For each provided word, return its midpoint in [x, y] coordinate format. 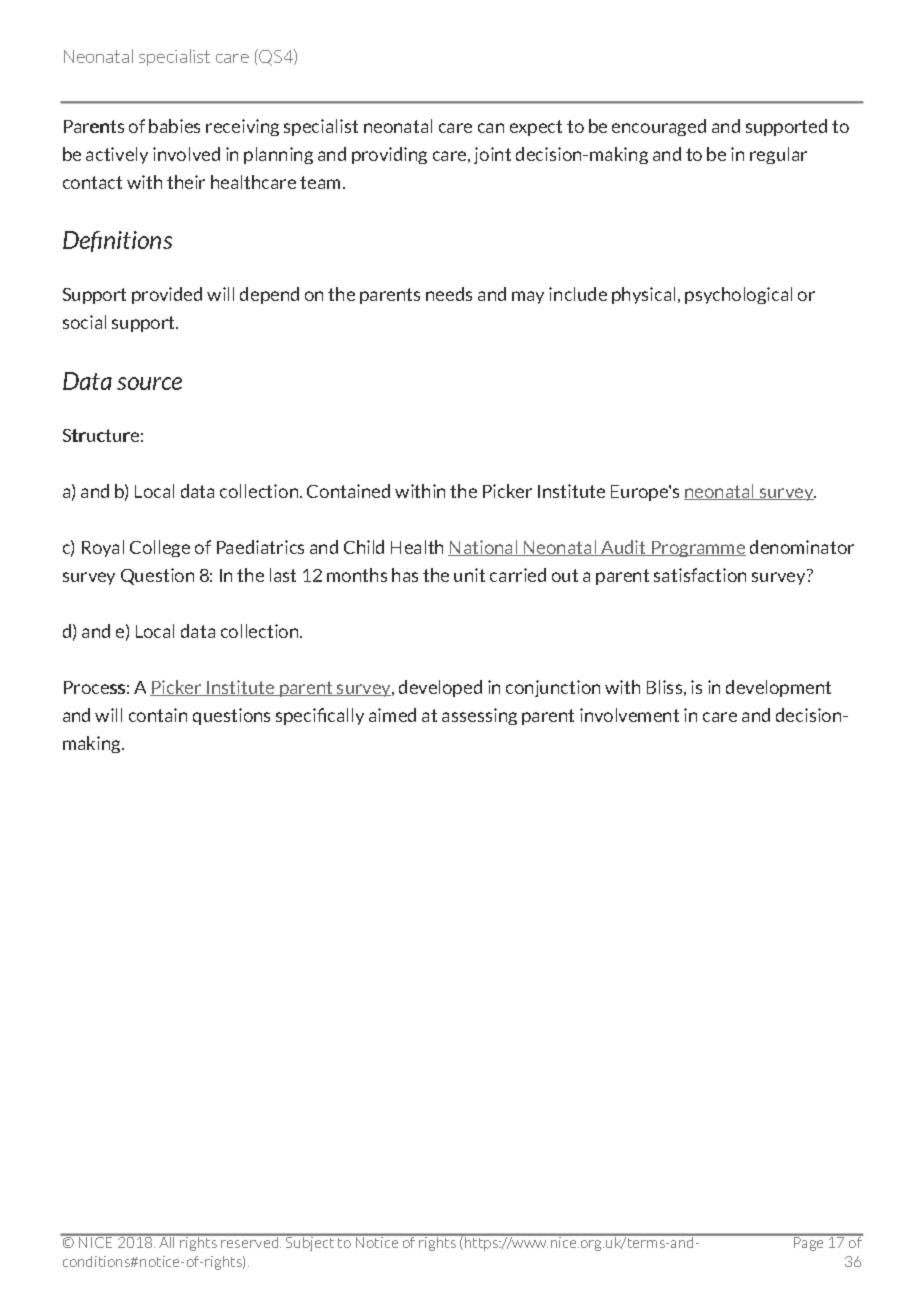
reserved [250, 1241]
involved [186, 154]
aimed [392, 715]
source [149, 383]
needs [449, 294]
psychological [738, 295]
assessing [479, 716]
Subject [310, 1243]
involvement [629, 715]
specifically [320, 716]
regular [778, 155]
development [778, 688]
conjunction [553, 688]
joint [492, 155]
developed [440, 688]
